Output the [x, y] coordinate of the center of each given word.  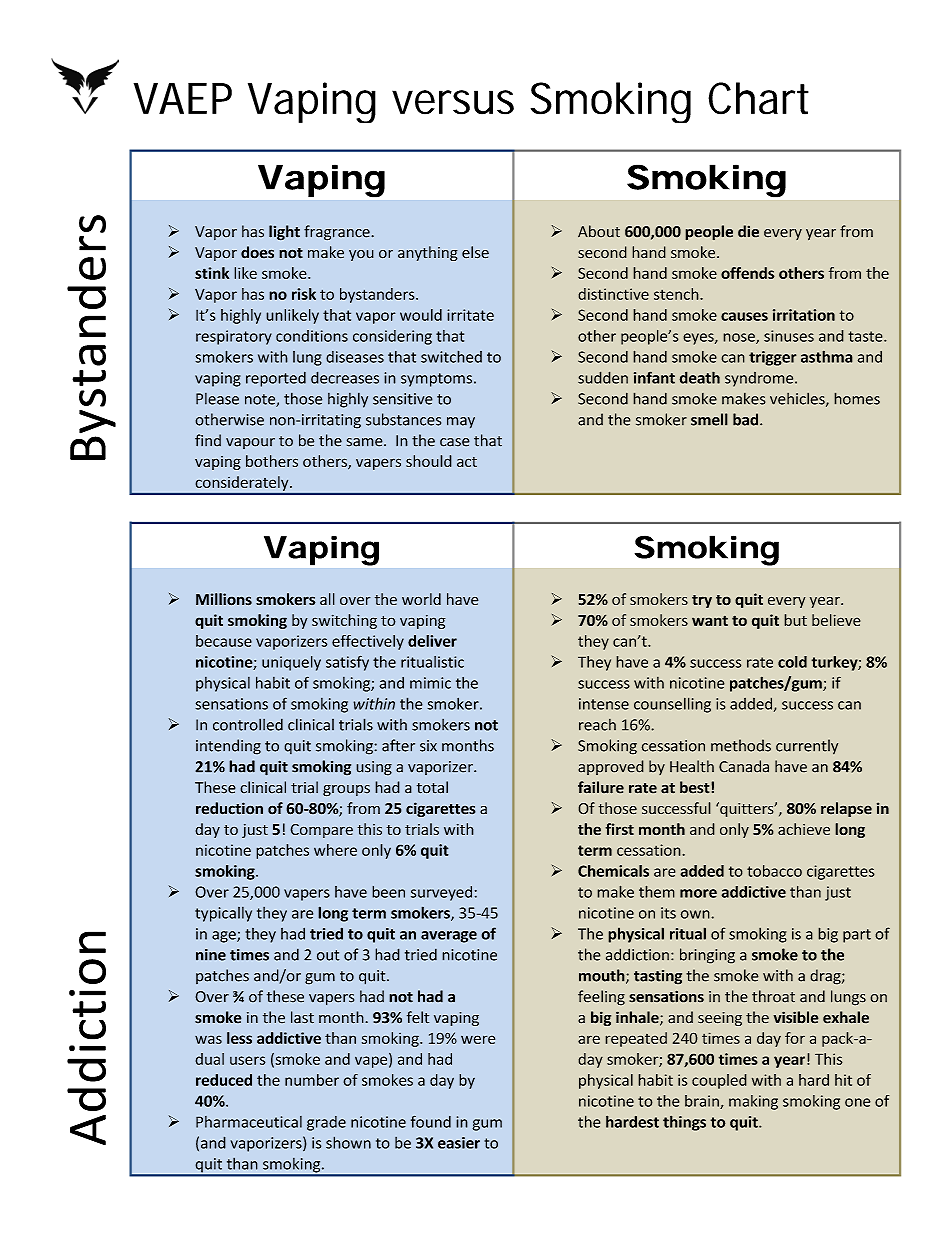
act [467, 462]
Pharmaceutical [249, 1122]
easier [459, 1143]
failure [601, 787]
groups [346, 791]
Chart [758, 98]
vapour [250, 443]
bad [747, 419]
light [284, 233]
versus [453, 102]
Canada [744, 766]
